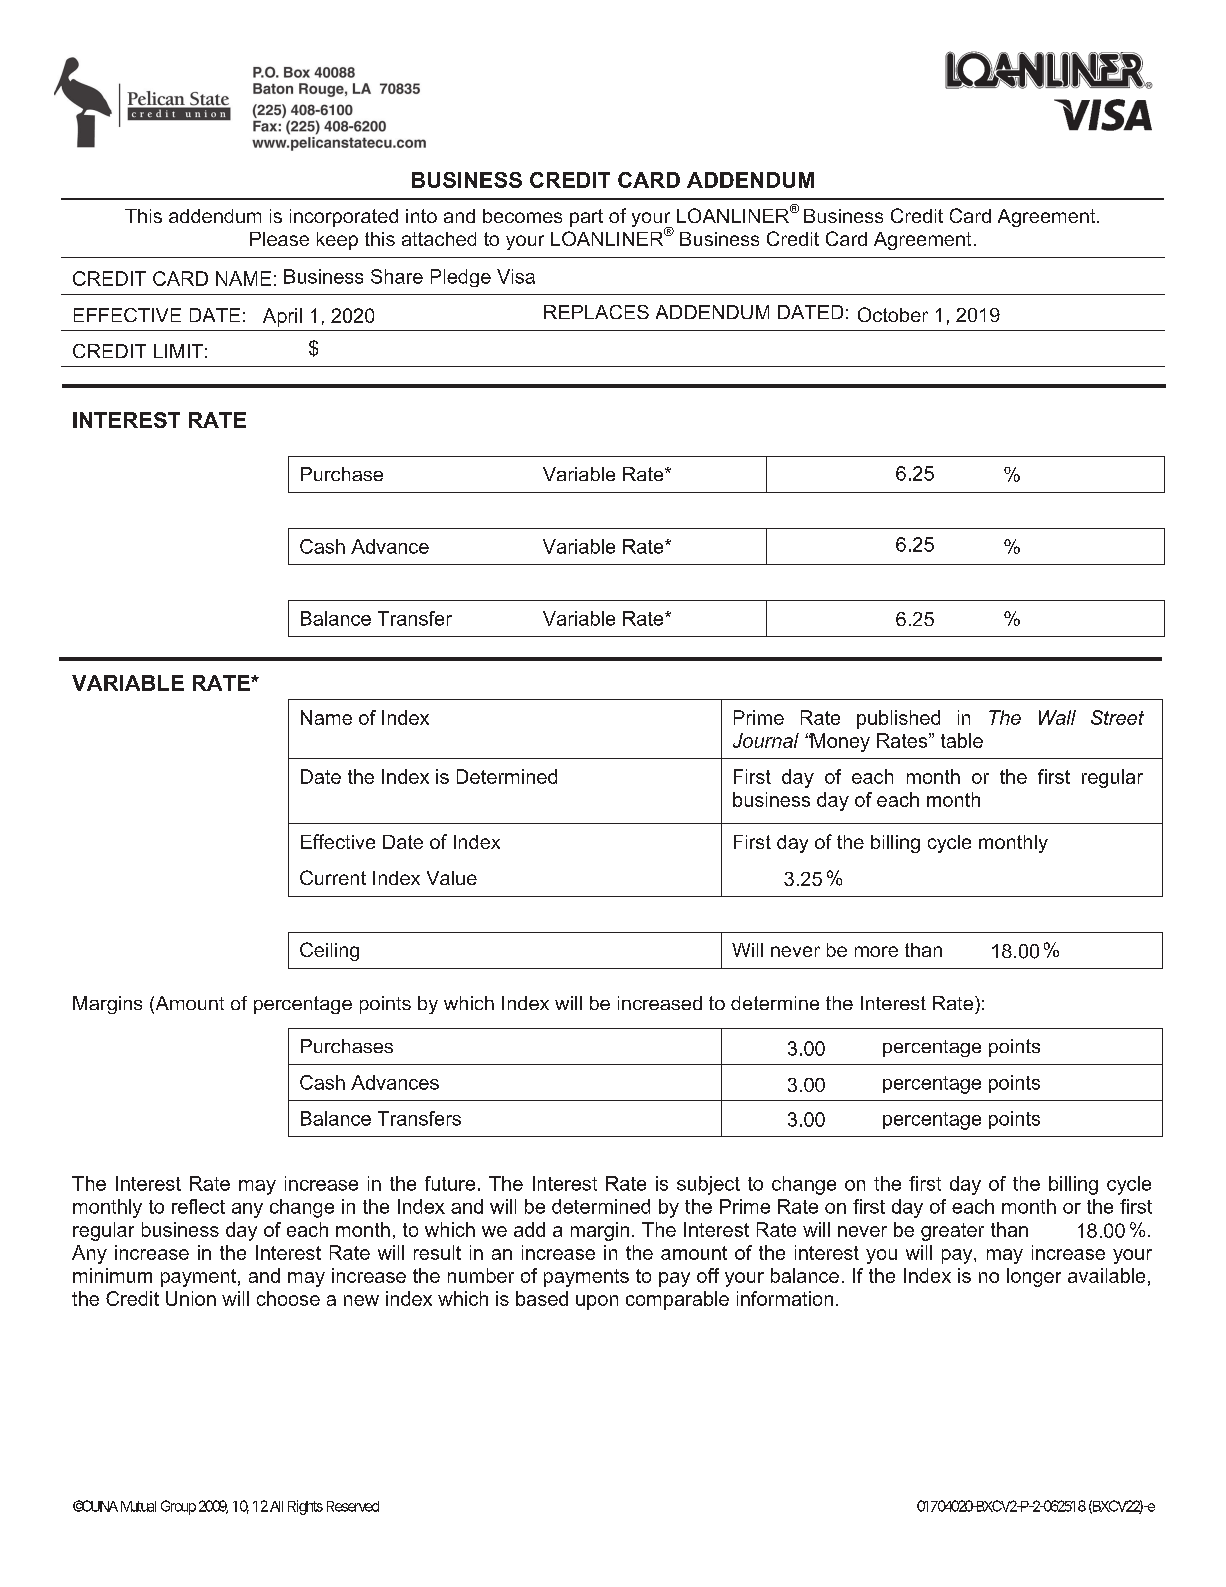 Image resolution: width=1226 pixels, height=1587 pixels. Describe the element at coordinates (876, 951) in the image. I see `more` at that location.
